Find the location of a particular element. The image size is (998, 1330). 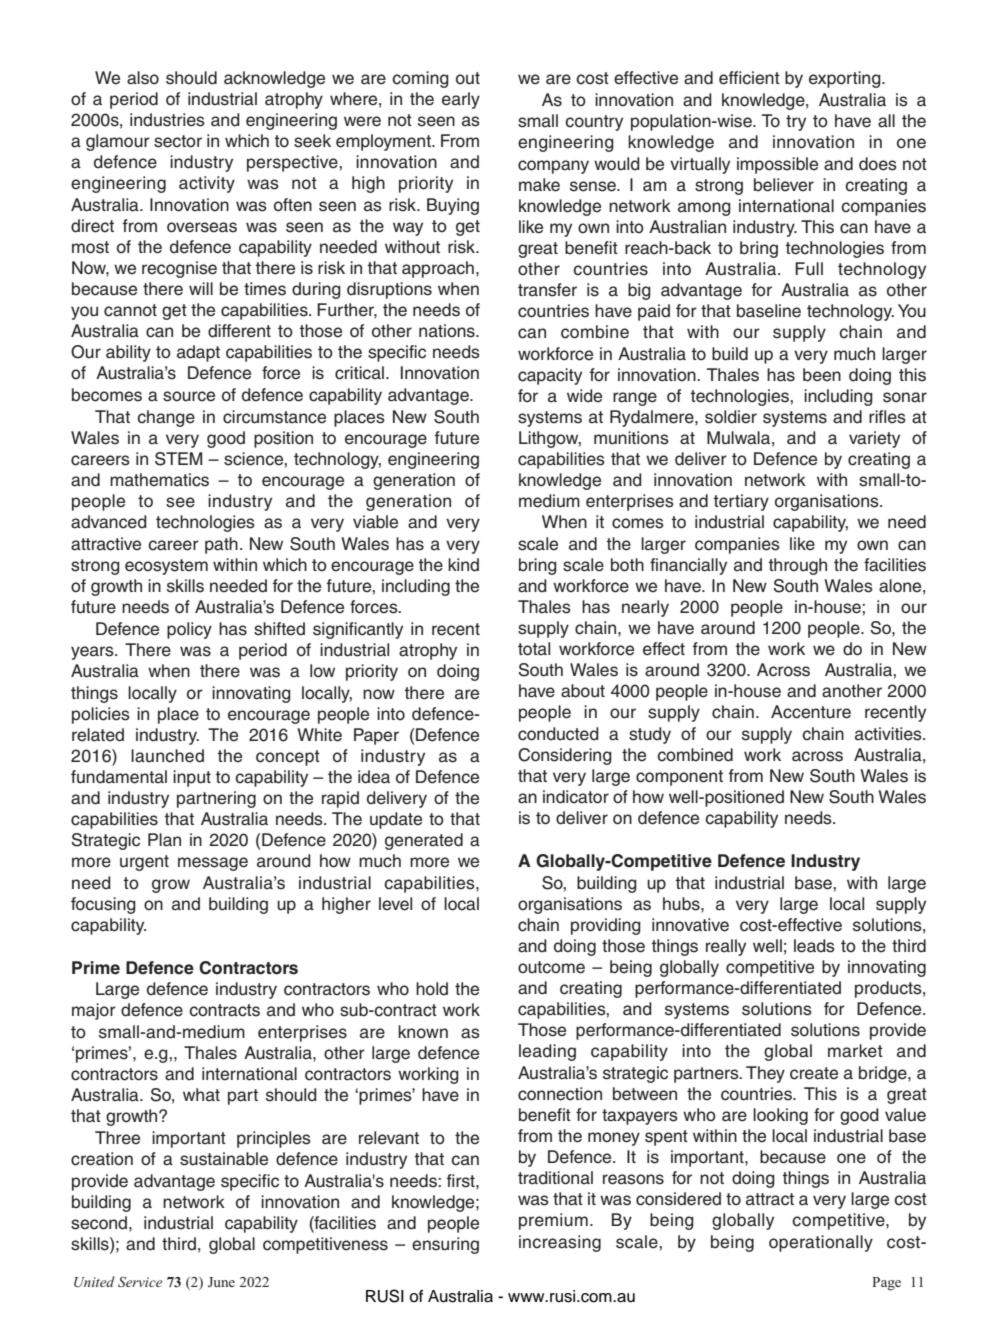

sector is located at coordinates (178, 141).
